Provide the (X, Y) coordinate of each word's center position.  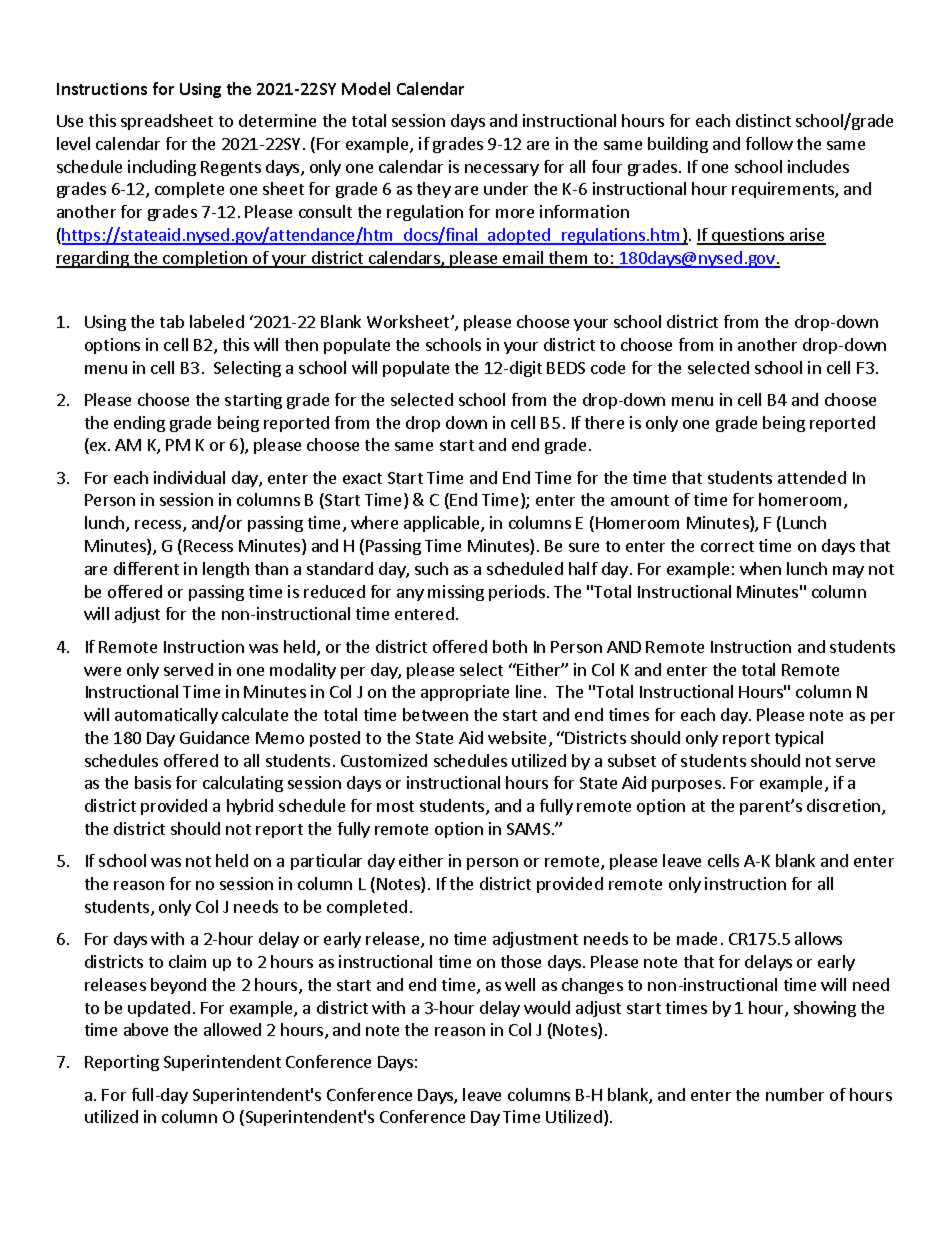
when (760, 568)
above (146, 1029)
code (608, 367)
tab (172, 321)
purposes (686, 786)
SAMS (528, 829)
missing (456, 593)
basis (153, 782)
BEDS (566, 368)
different (146, 568)
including (162, 168)
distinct (763, 120)
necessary (502, 170)
